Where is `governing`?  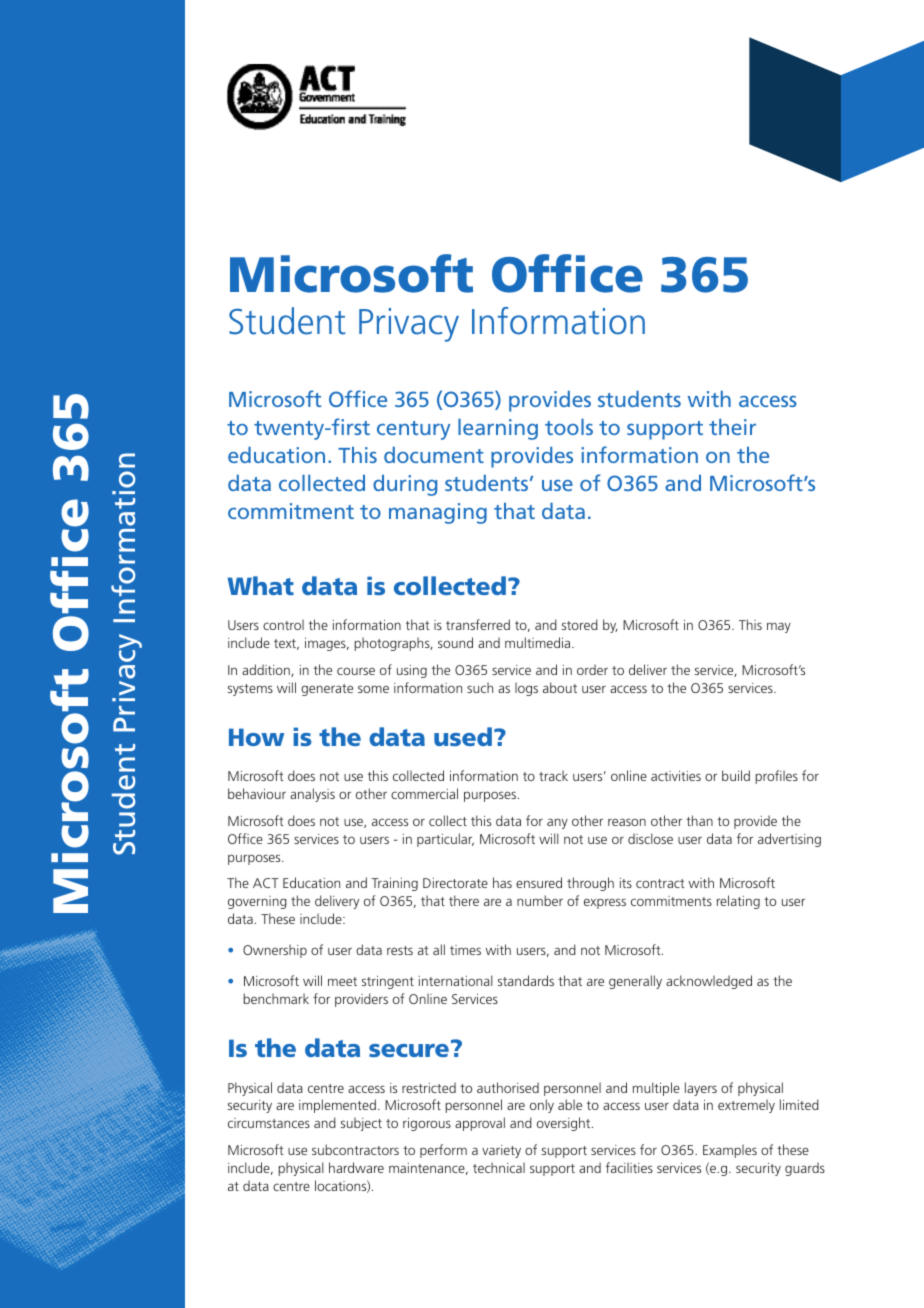 governing is located at coordinates (257, 902).
